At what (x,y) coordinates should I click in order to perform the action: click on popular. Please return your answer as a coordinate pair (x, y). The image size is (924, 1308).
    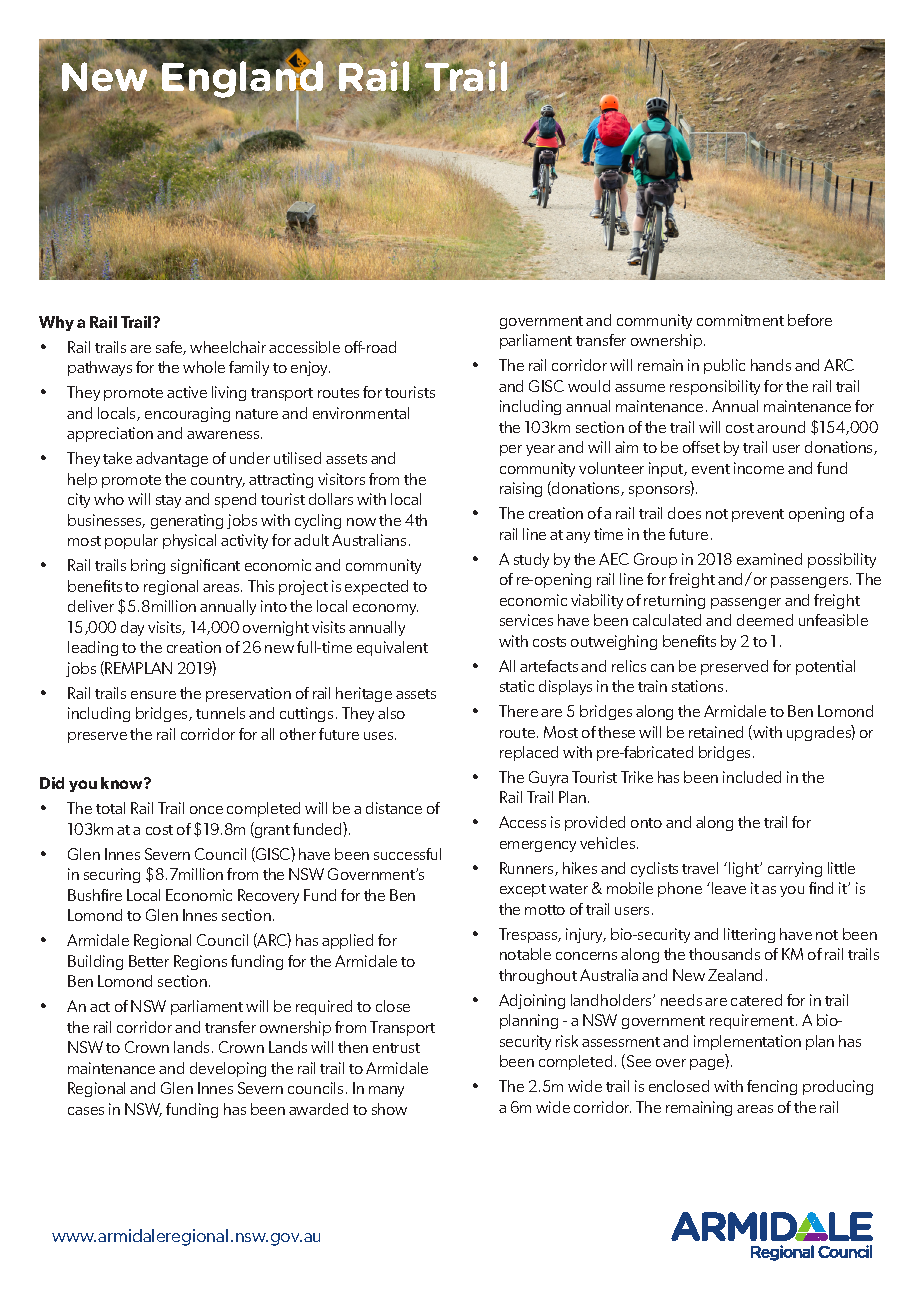
    Looking at the image, I should click on (131, 541).
